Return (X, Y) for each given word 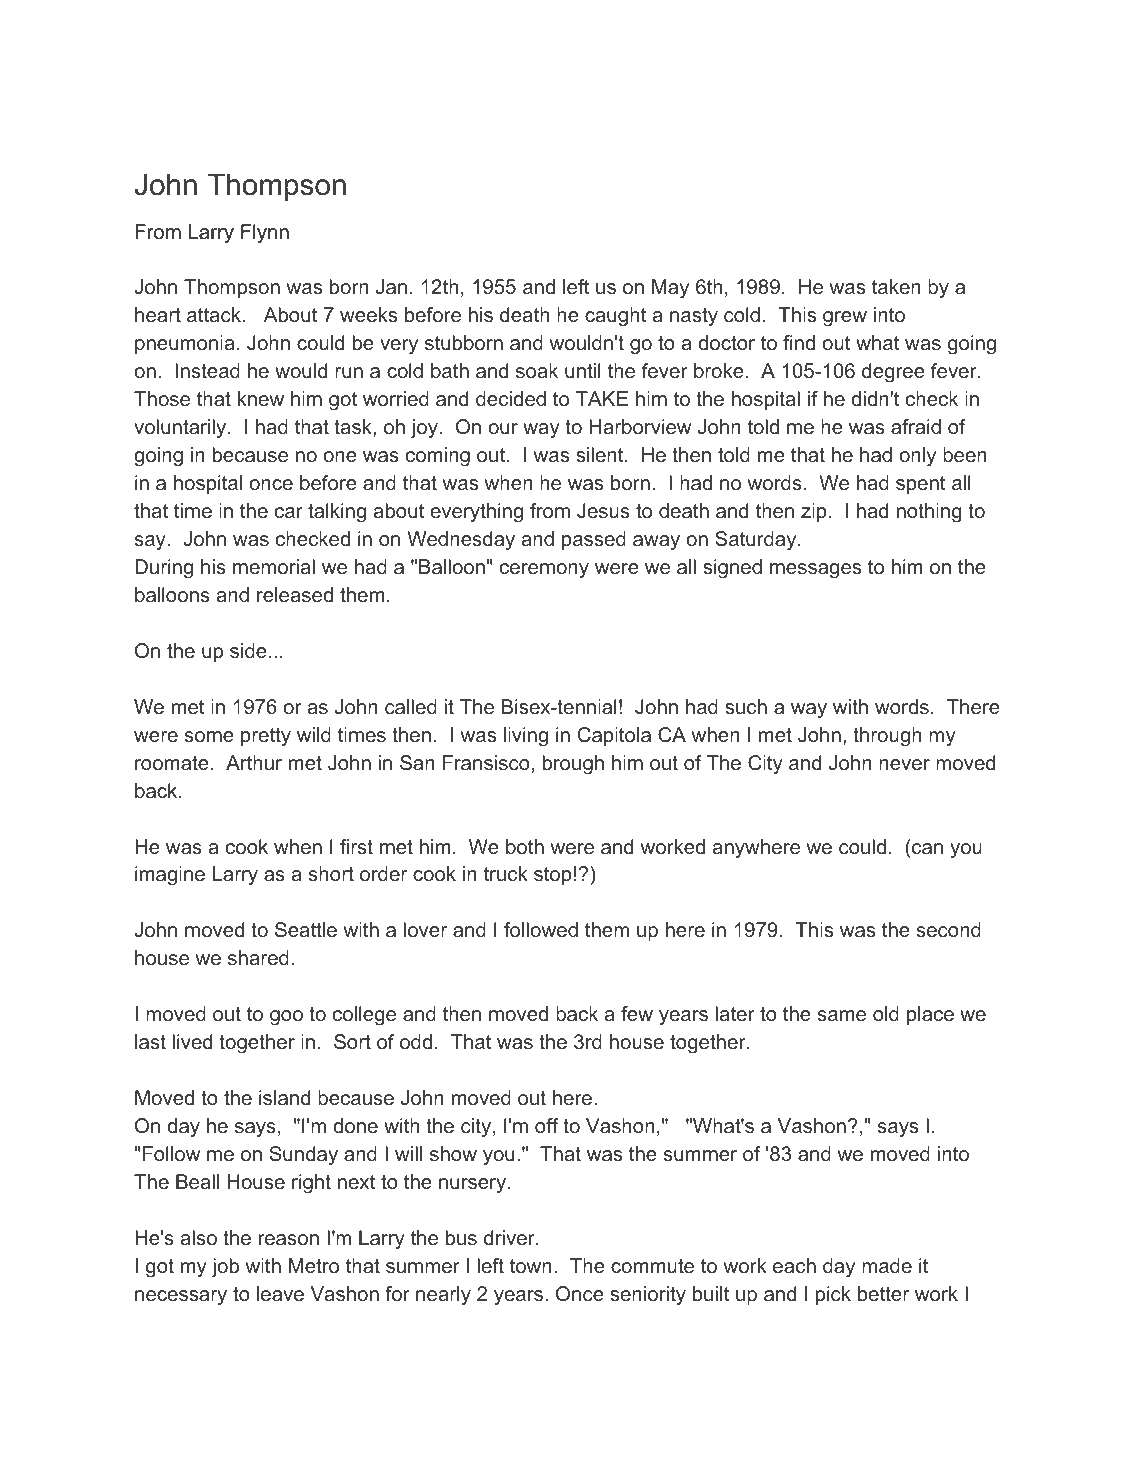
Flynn (265, 234)
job (225, 1268)
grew (845, 319)
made (887, 1265)
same (842, 1015)
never (904, 764)
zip (814, 512)
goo (286, 1018)
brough (573, 765)
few (637, 1013)
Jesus (603, 511)
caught (615, 317)
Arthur (254, 762)
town (531, 1266)
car (289, 512)
